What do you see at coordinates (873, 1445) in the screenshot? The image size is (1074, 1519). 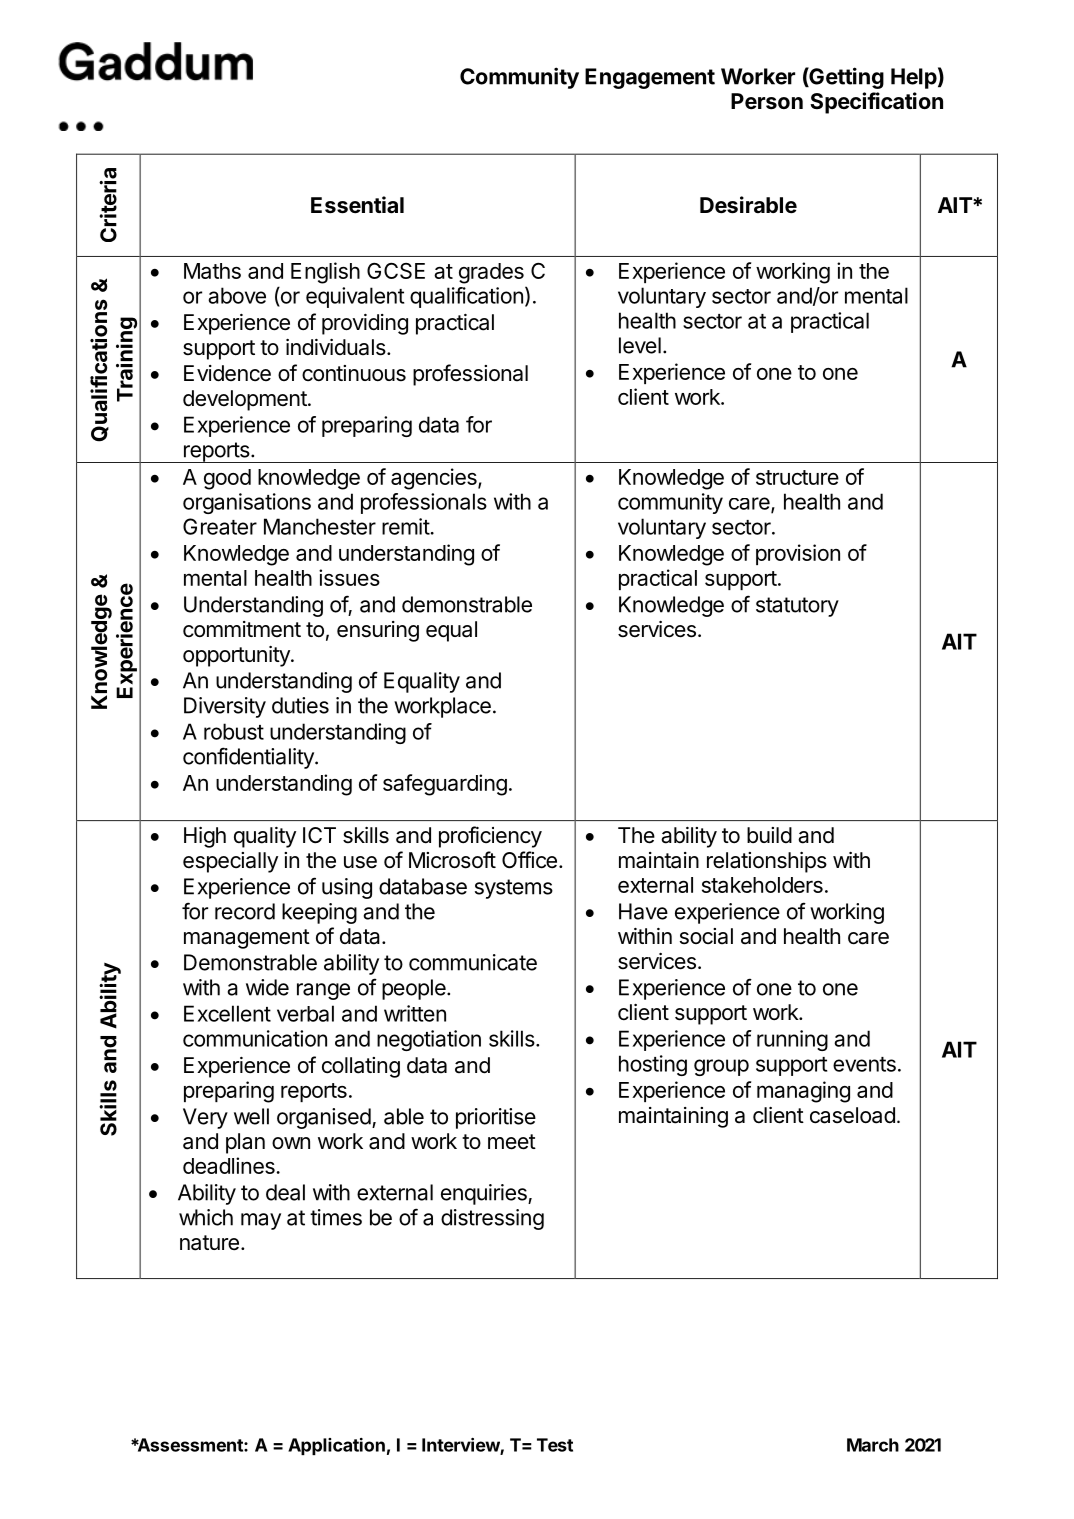 I see `March` at bounding box center [873, 1445].
